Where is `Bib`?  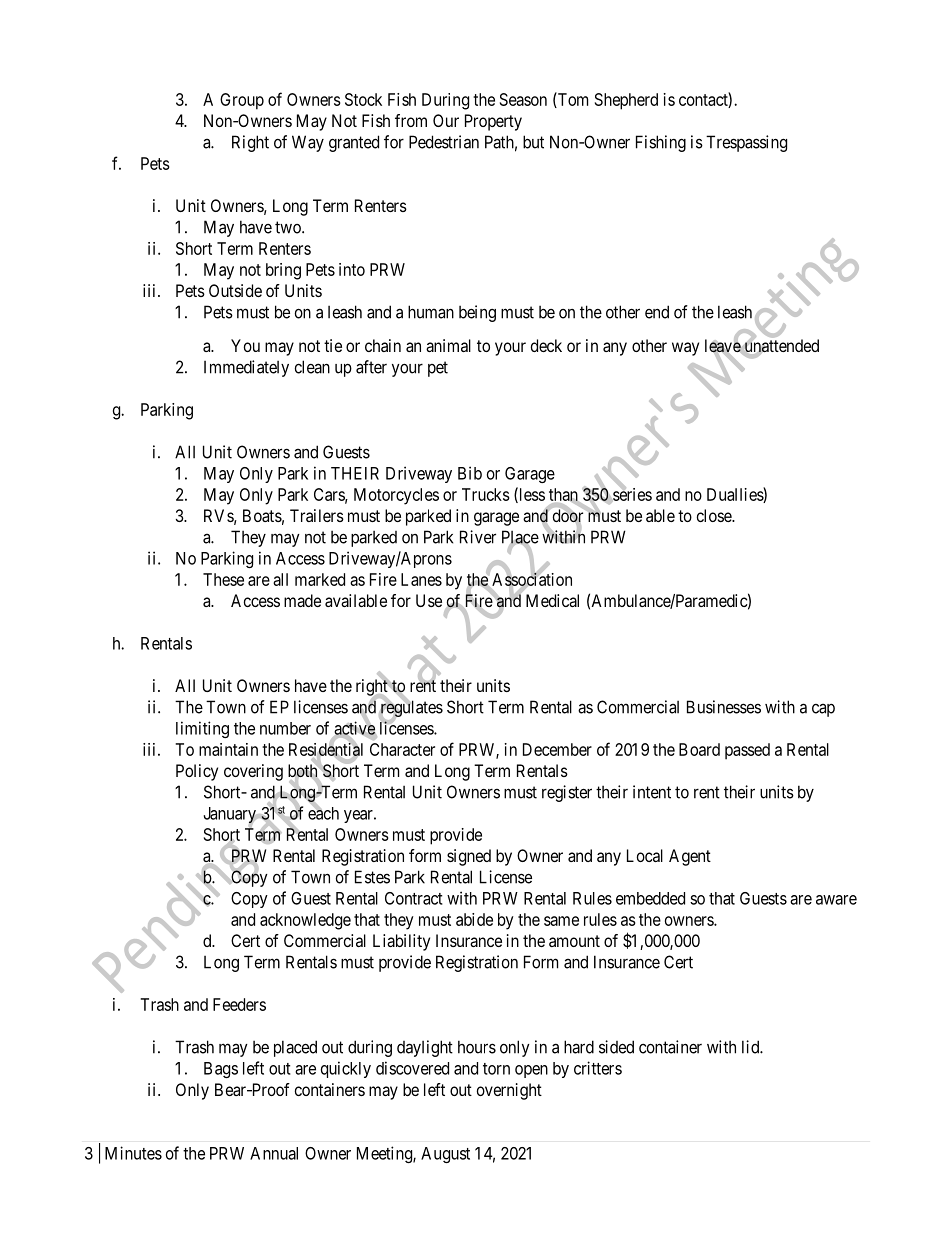 Bib is located at coordinates (470, 473).
